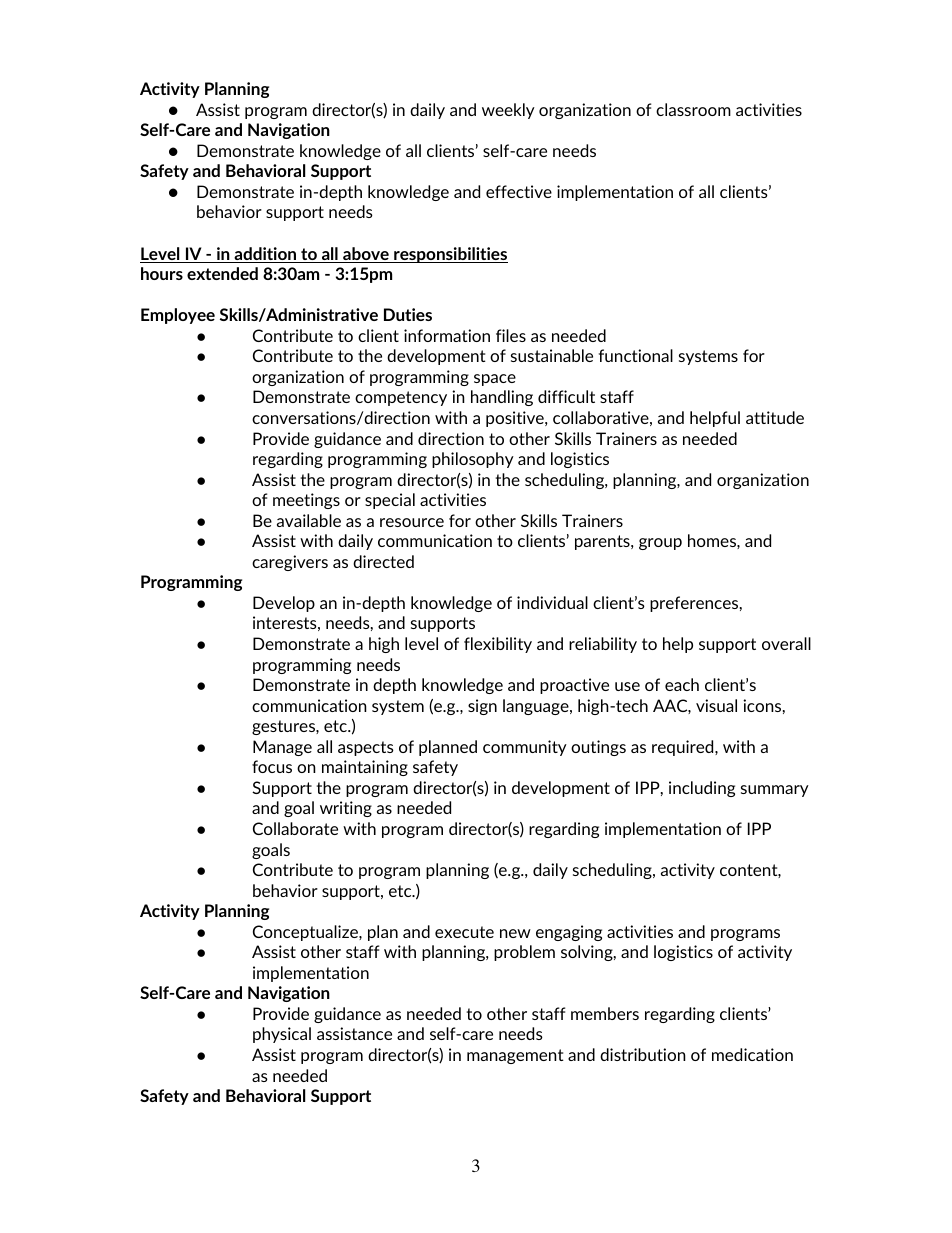 The height and width of the document is (1233, 952). I want to click on Employee, so click(178, 316).
